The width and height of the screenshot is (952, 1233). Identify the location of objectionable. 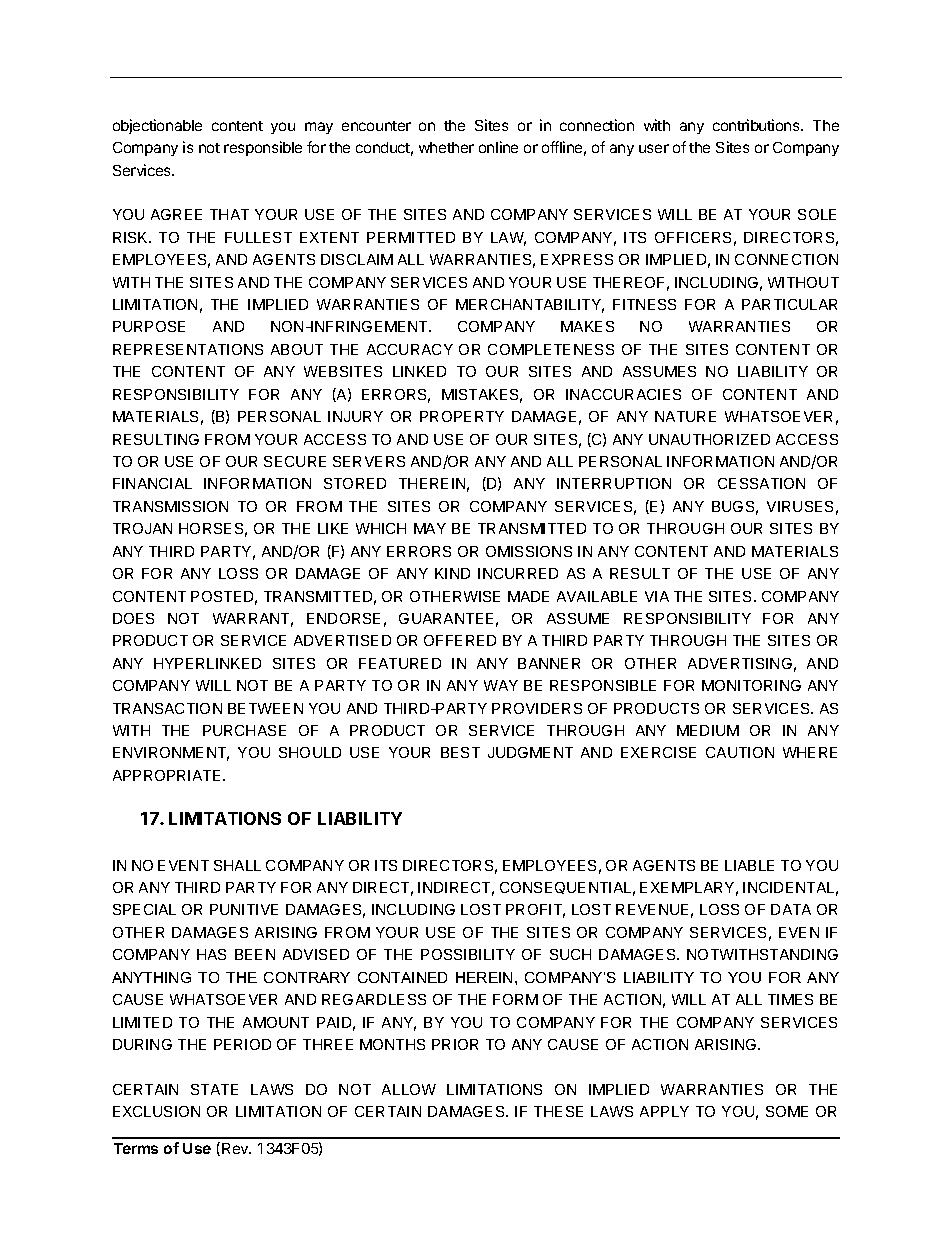
(157, 126).
